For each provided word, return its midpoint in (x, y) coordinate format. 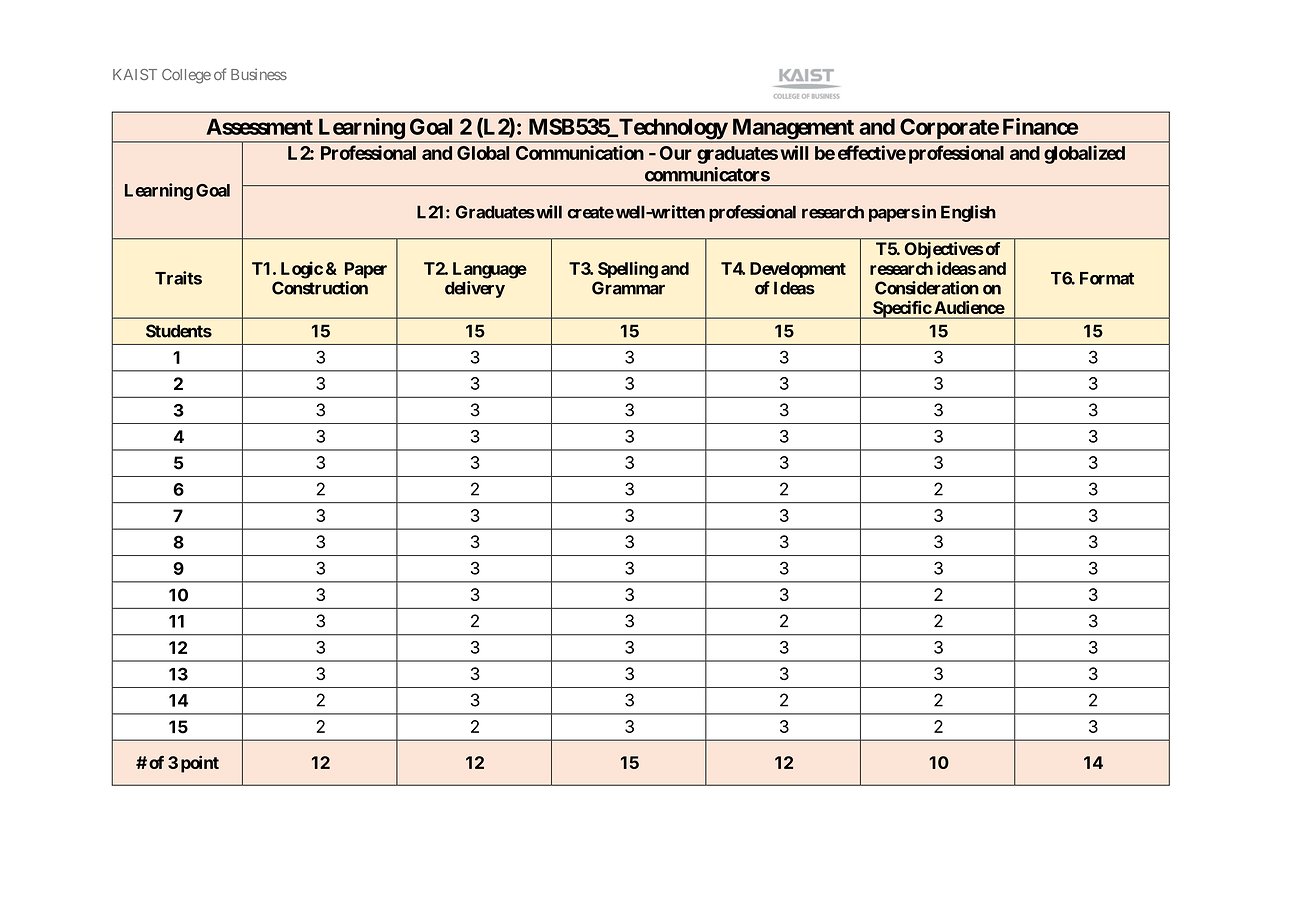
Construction (320, 288)
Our (676, 153)
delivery (475, 289)
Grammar (628, 288)
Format (1107, 278)
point (200, 764)
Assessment (259, 126)
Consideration (927, 288)
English (968, 213)
